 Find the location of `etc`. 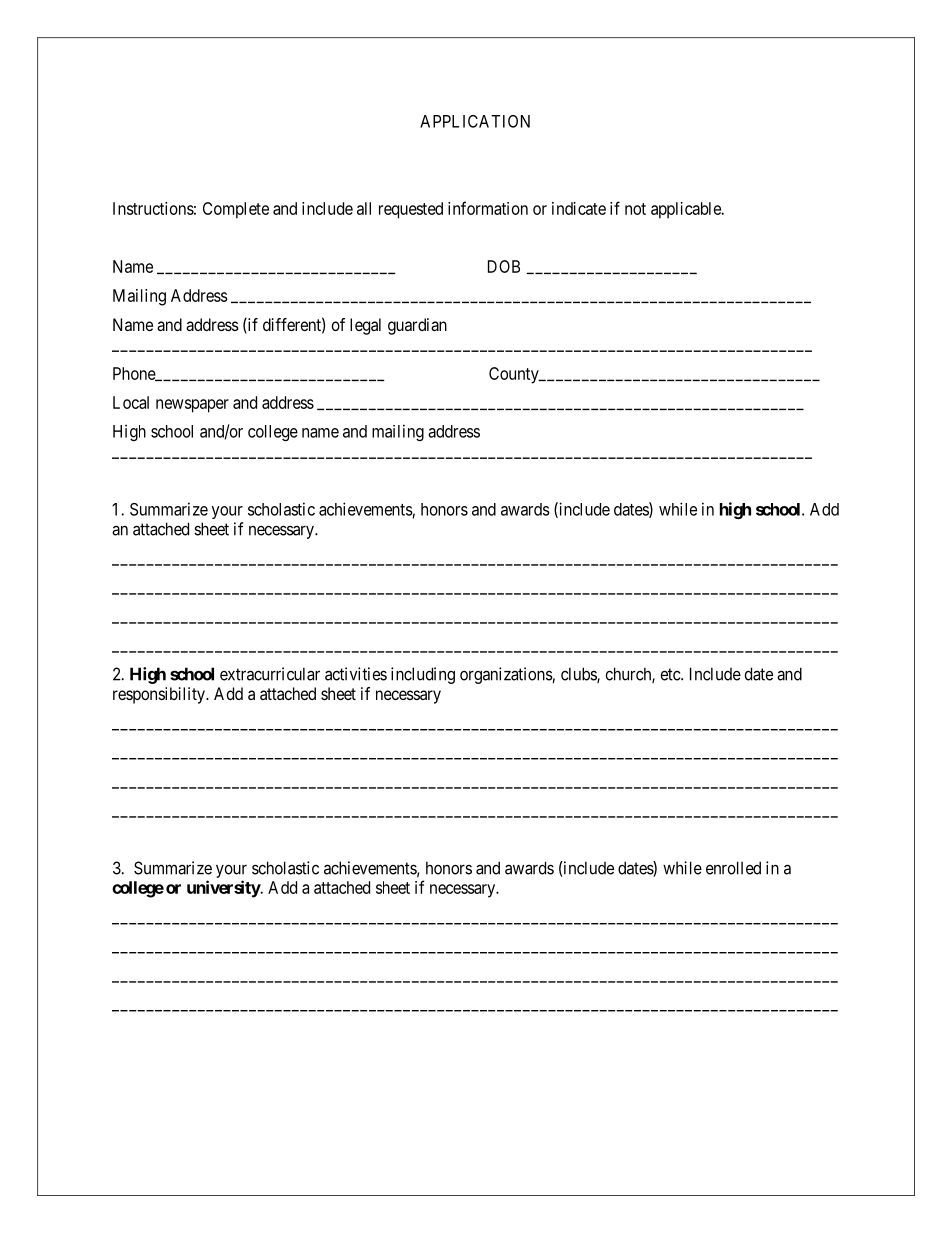

etc is located at coordinates (671, 674).
